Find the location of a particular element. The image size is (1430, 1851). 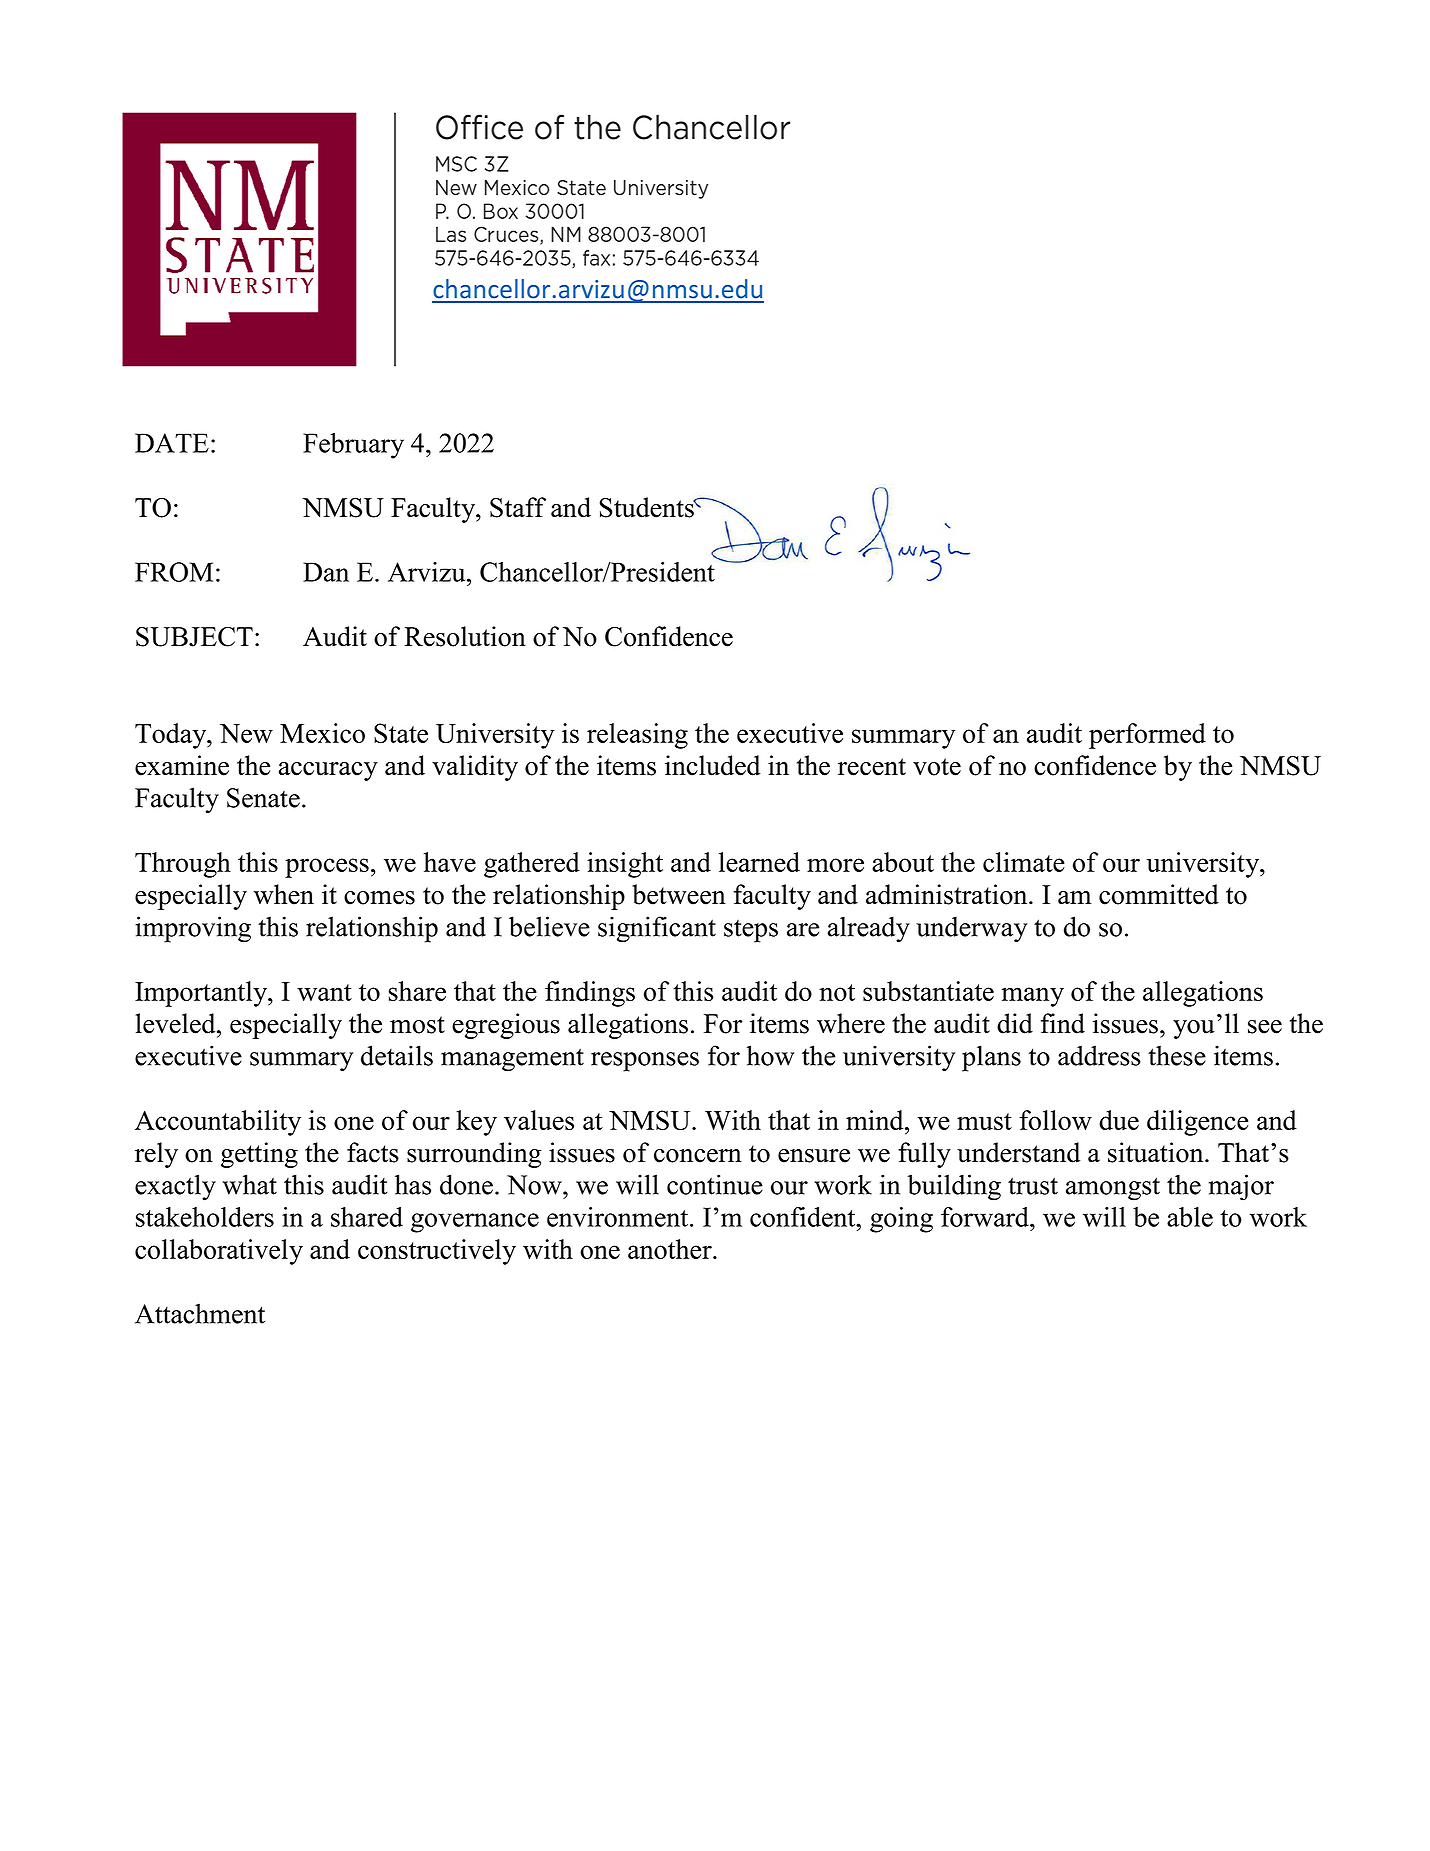

another is located at coordinates (671, 1249).
